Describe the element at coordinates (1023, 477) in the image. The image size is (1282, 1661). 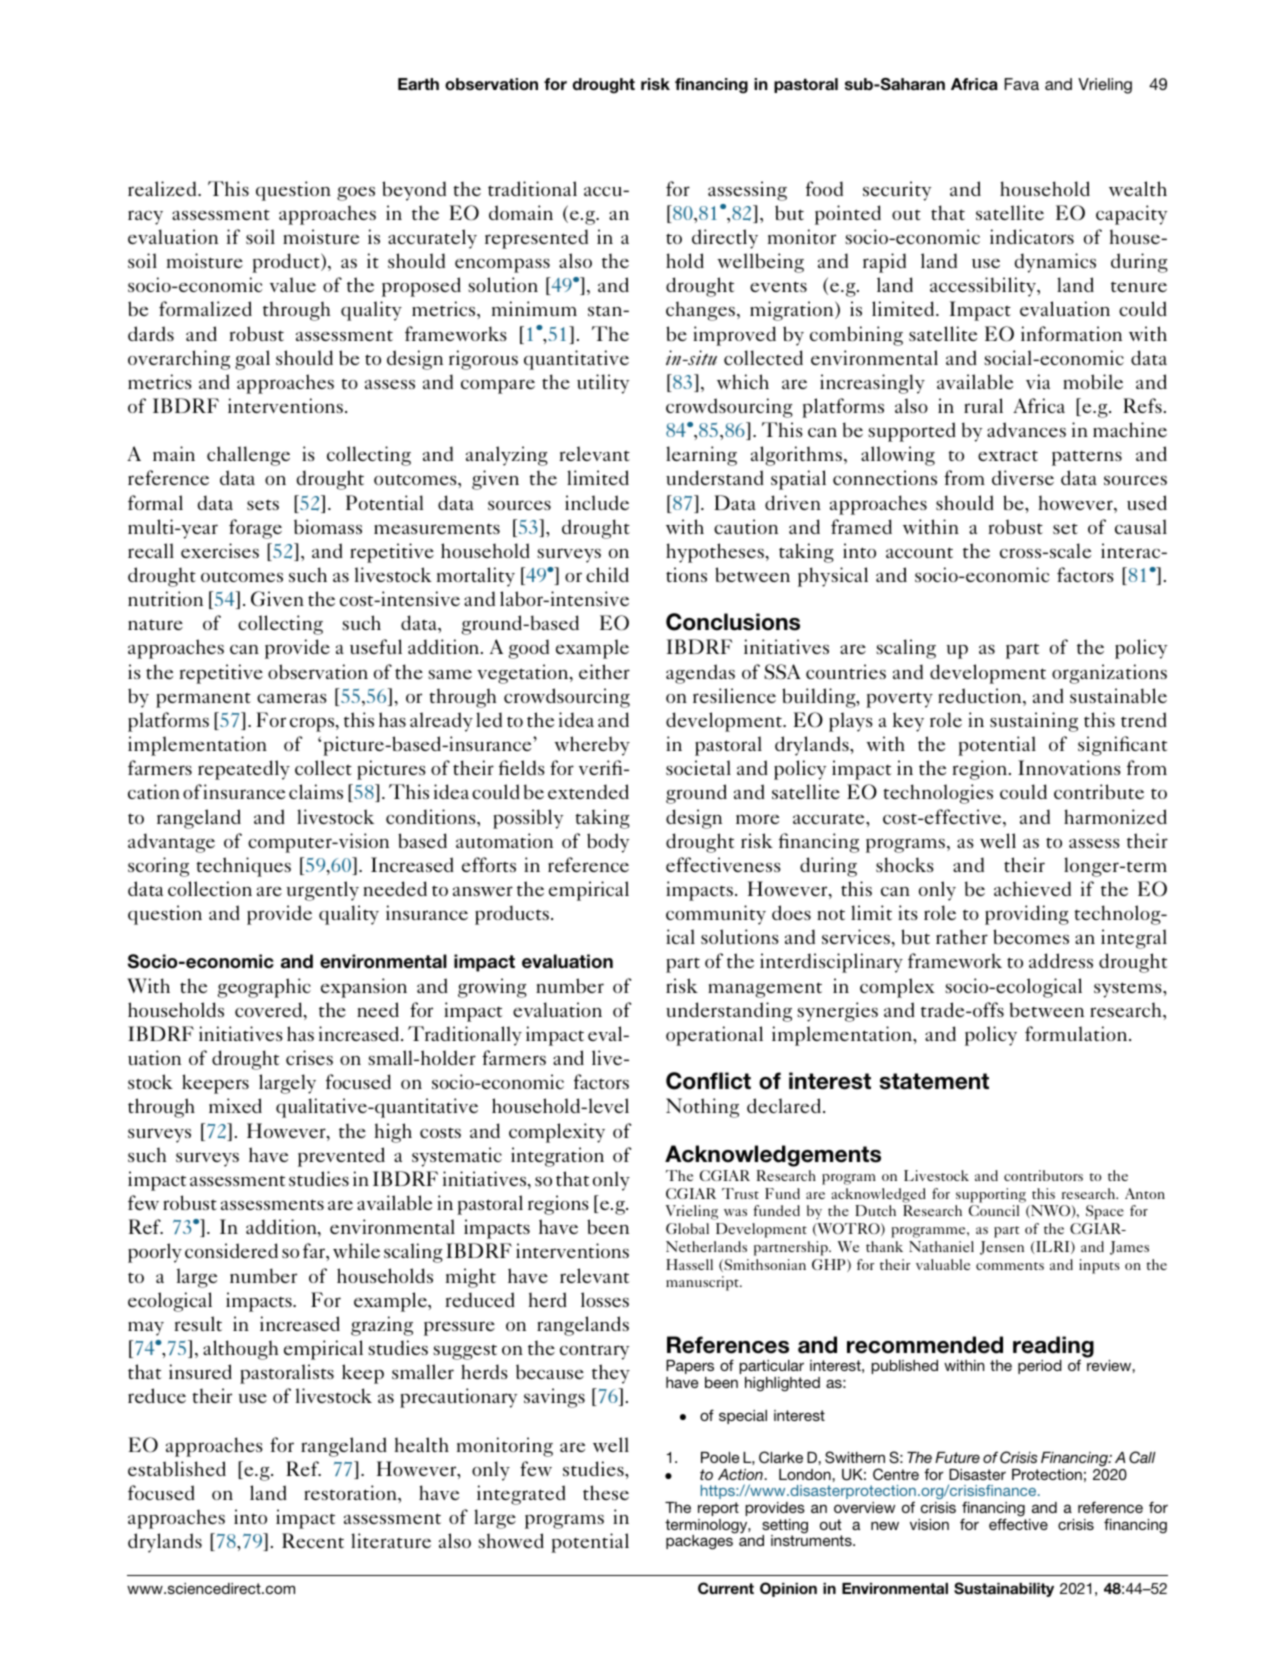
I see `diverse` at that location.
